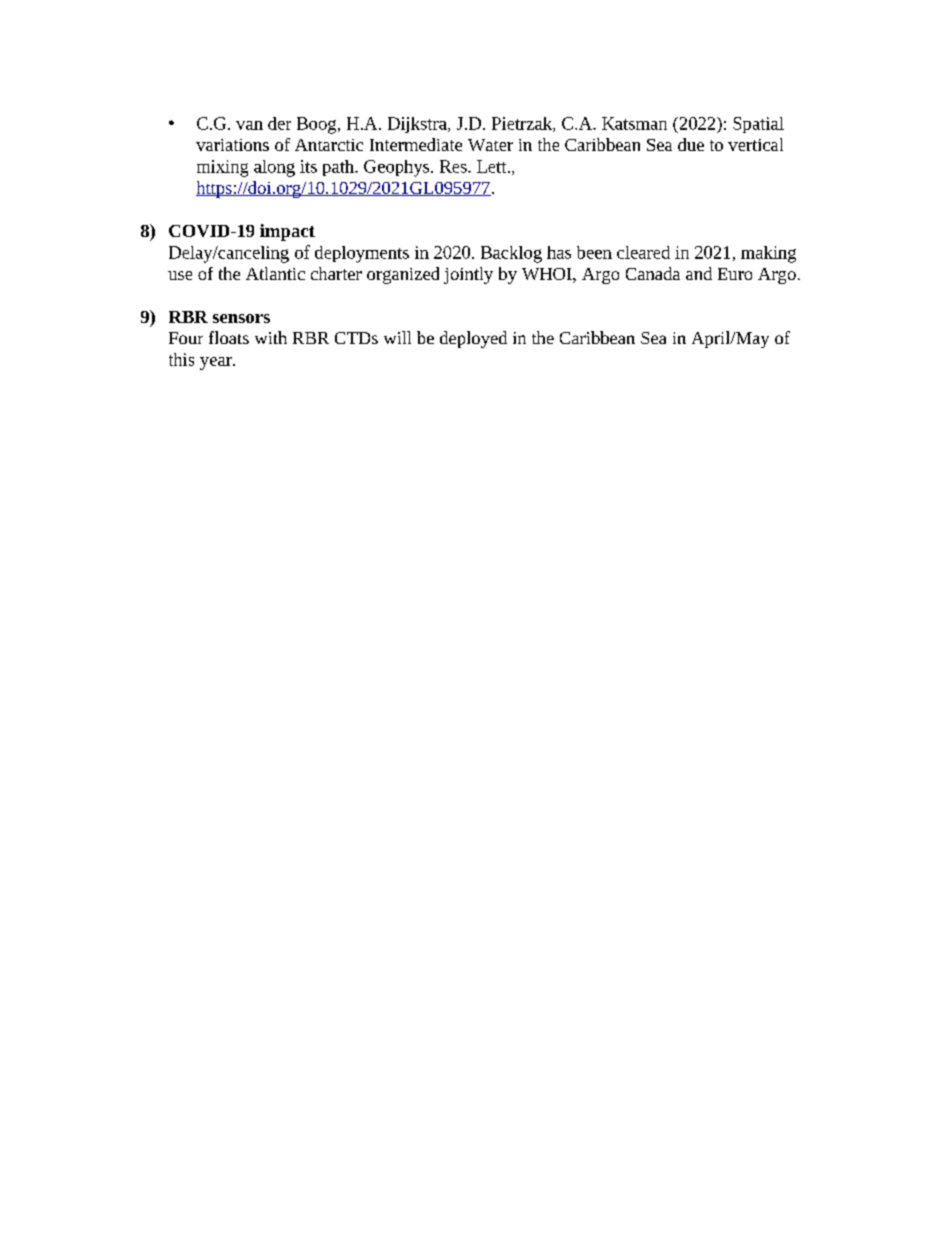 Image resolution: width=952 pixels, height=1233 pixels. I want to click on Lett, so click(493, 166).
